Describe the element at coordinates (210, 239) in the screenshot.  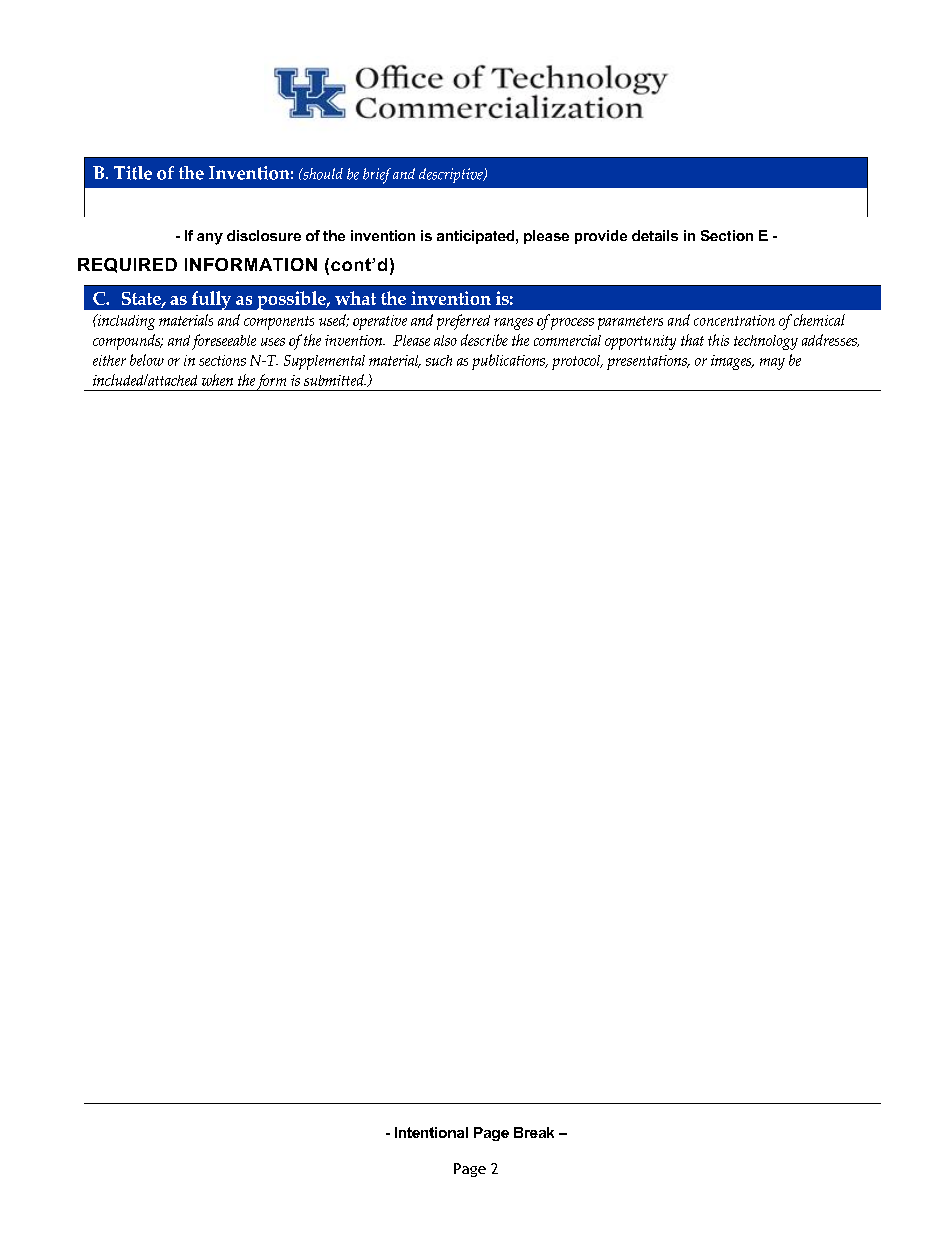
I see `any` at that location.
